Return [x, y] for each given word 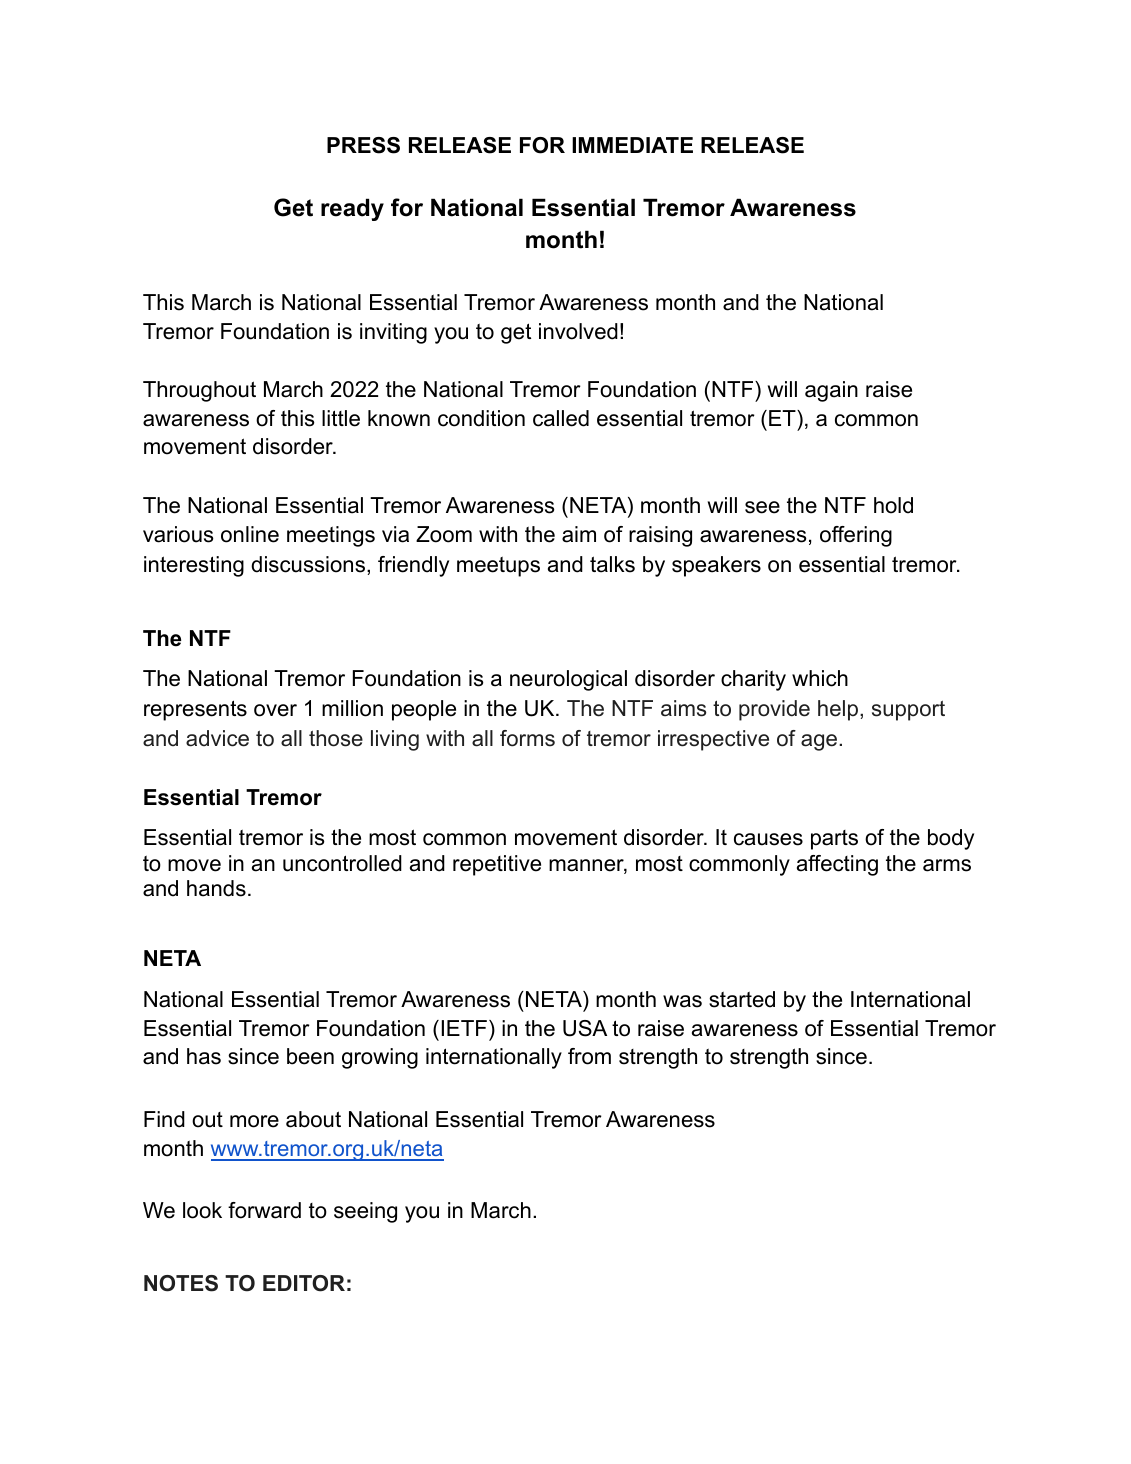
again [831, 391]
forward [264, 1210]
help [838, 710]
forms [527, 738]
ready [352, 209]
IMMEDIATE [632, 145]
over [275, 710]
